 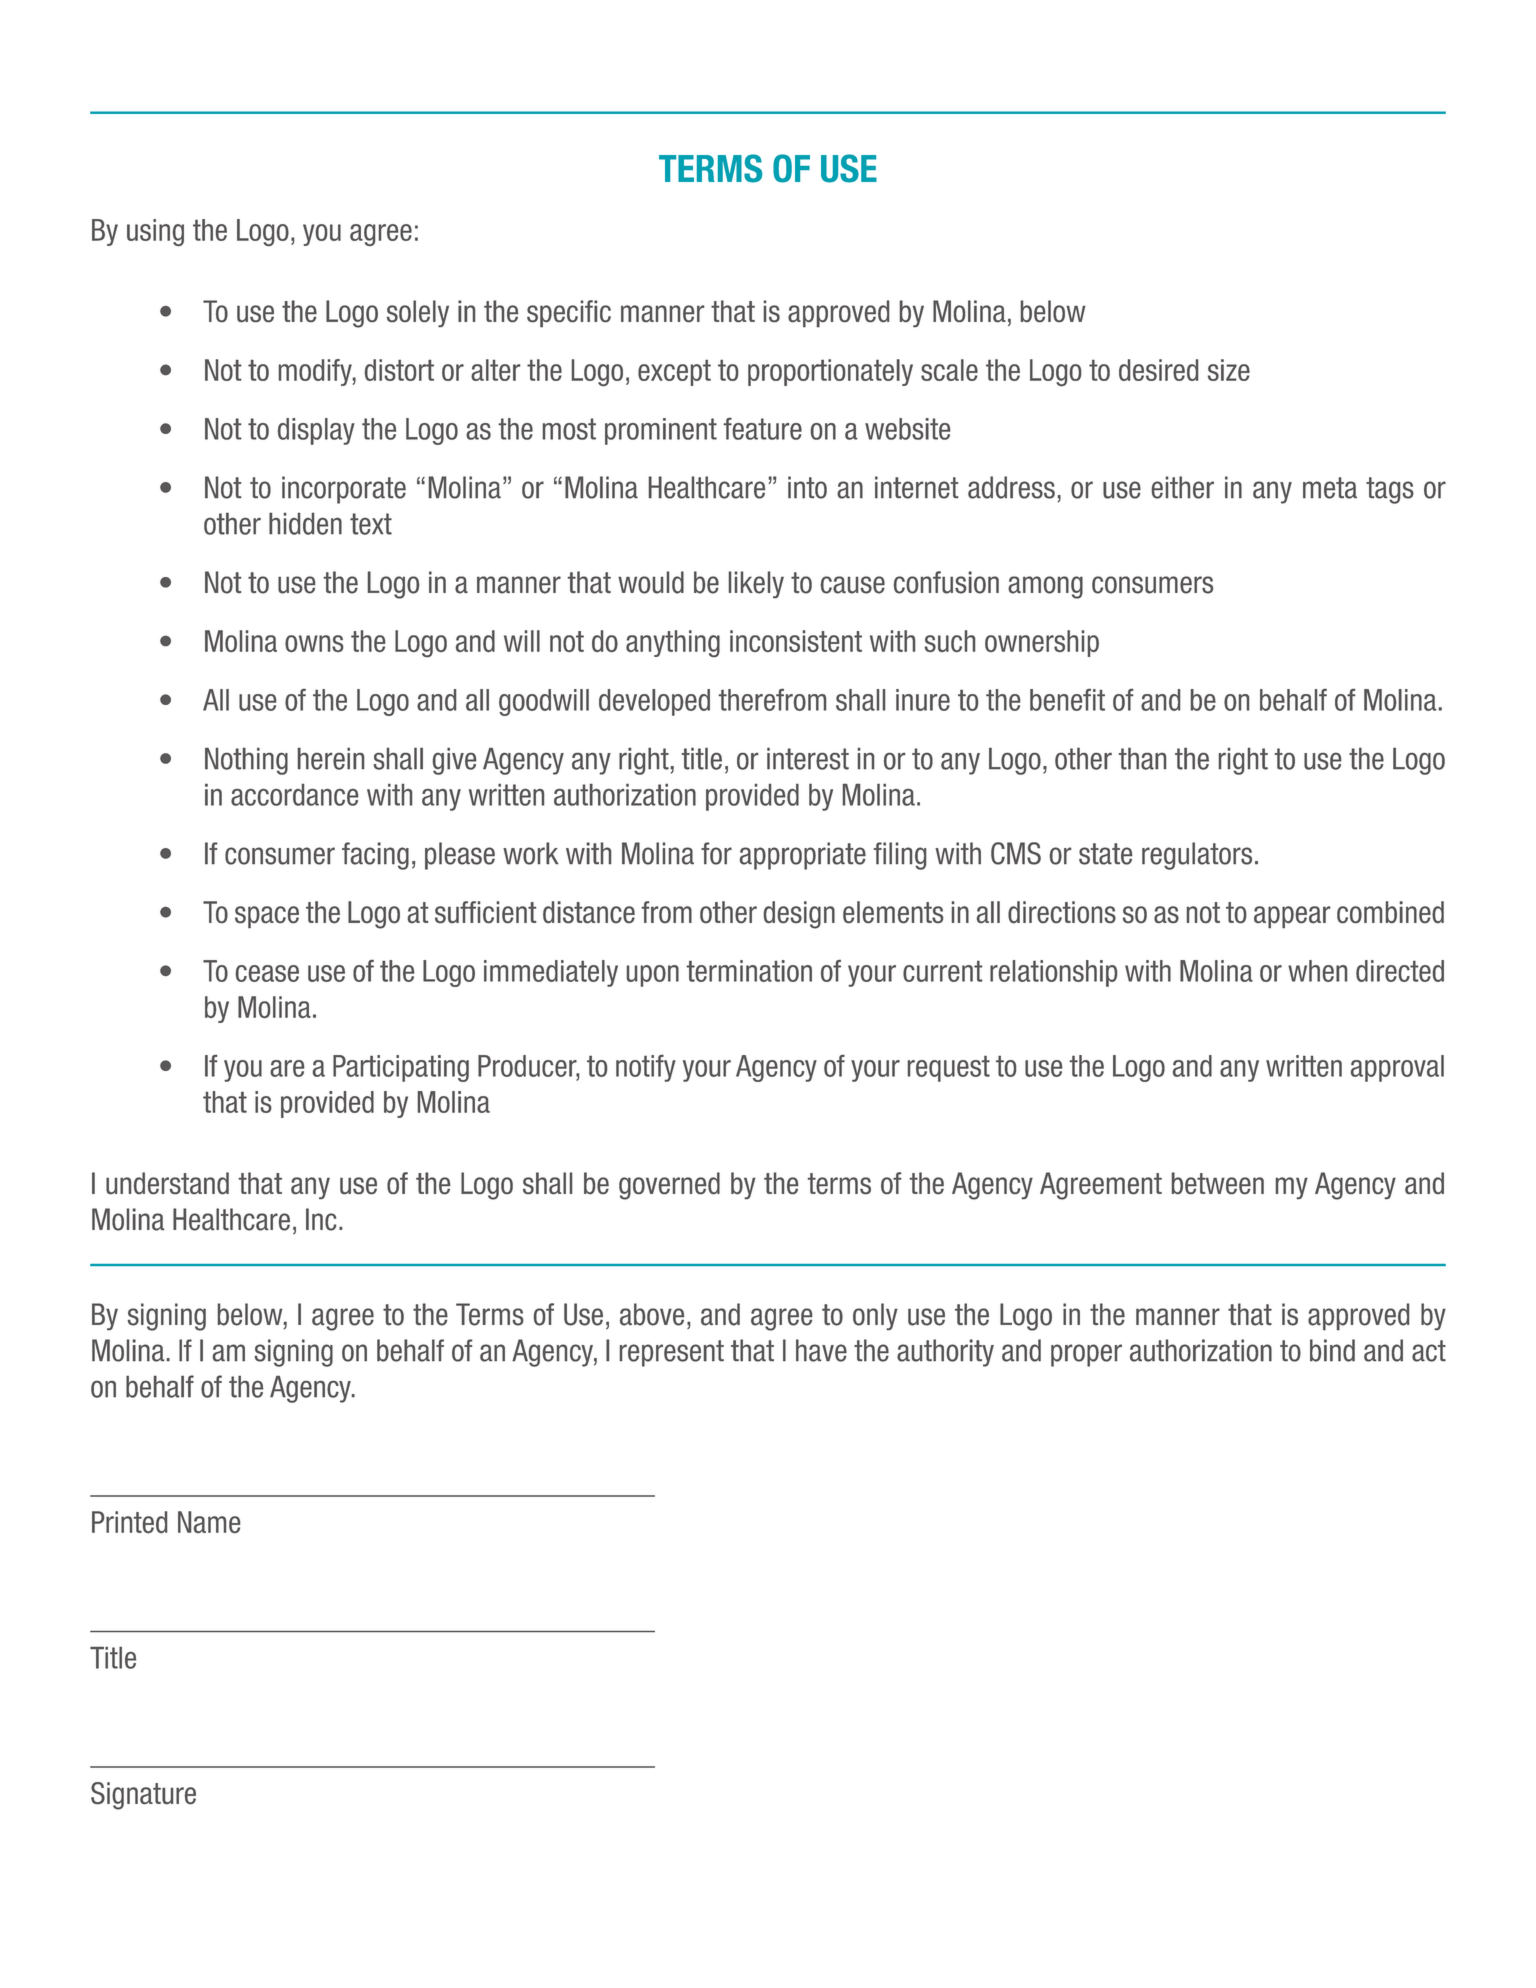 What do you see at coordinates (830, 372) in the screenshot?
I see `proportionately` at bounding box center [830, 372].
